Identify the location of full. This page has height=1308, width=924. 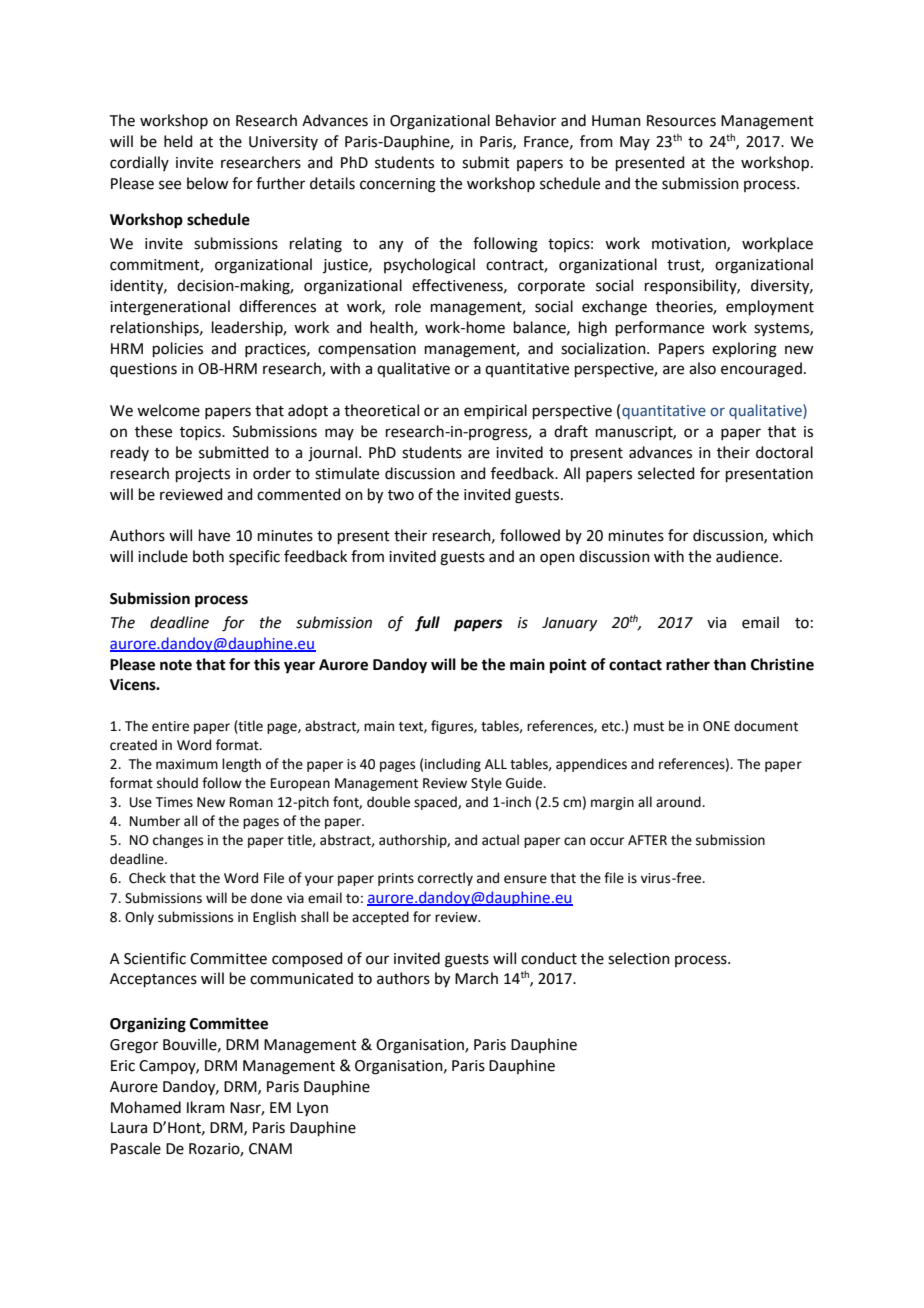
(427, 624).
